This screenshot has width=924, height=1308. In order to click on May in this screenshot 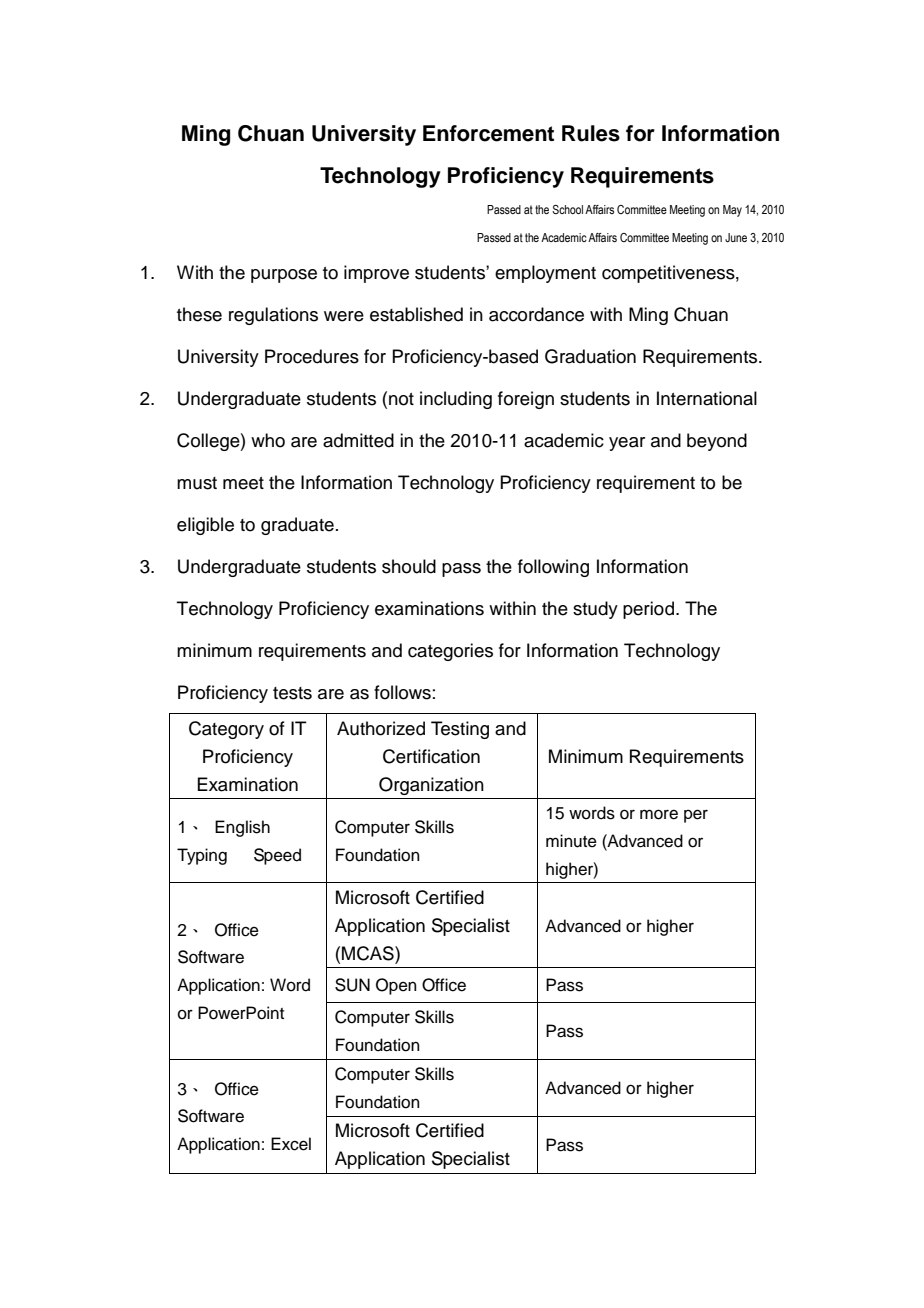, I will do `click(732, 211)`.
